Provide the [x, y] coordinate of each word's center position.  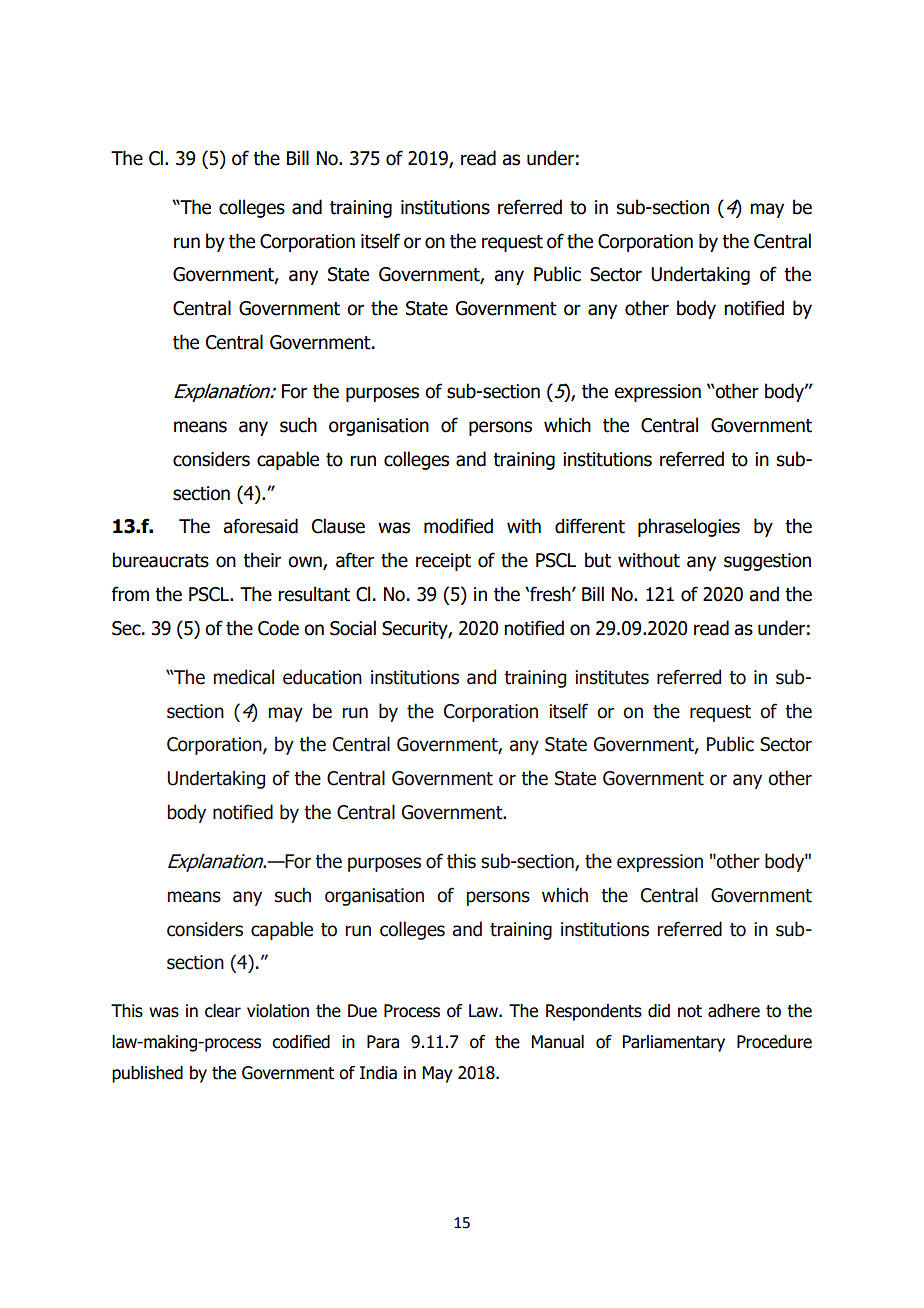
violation [278, 1011]
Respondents [594, 1012]
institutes [612, 677]
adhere [734, 1011]
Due [362, 1011]
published [147, 1074]
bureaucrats [160, 560]
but [598, 560]
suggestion [767, 562]
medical [244, 677]
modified [458, 526]
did [659, 1011]
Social [353, 628]
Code [278, 628]
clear [223, 1011]
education [322, 677]
